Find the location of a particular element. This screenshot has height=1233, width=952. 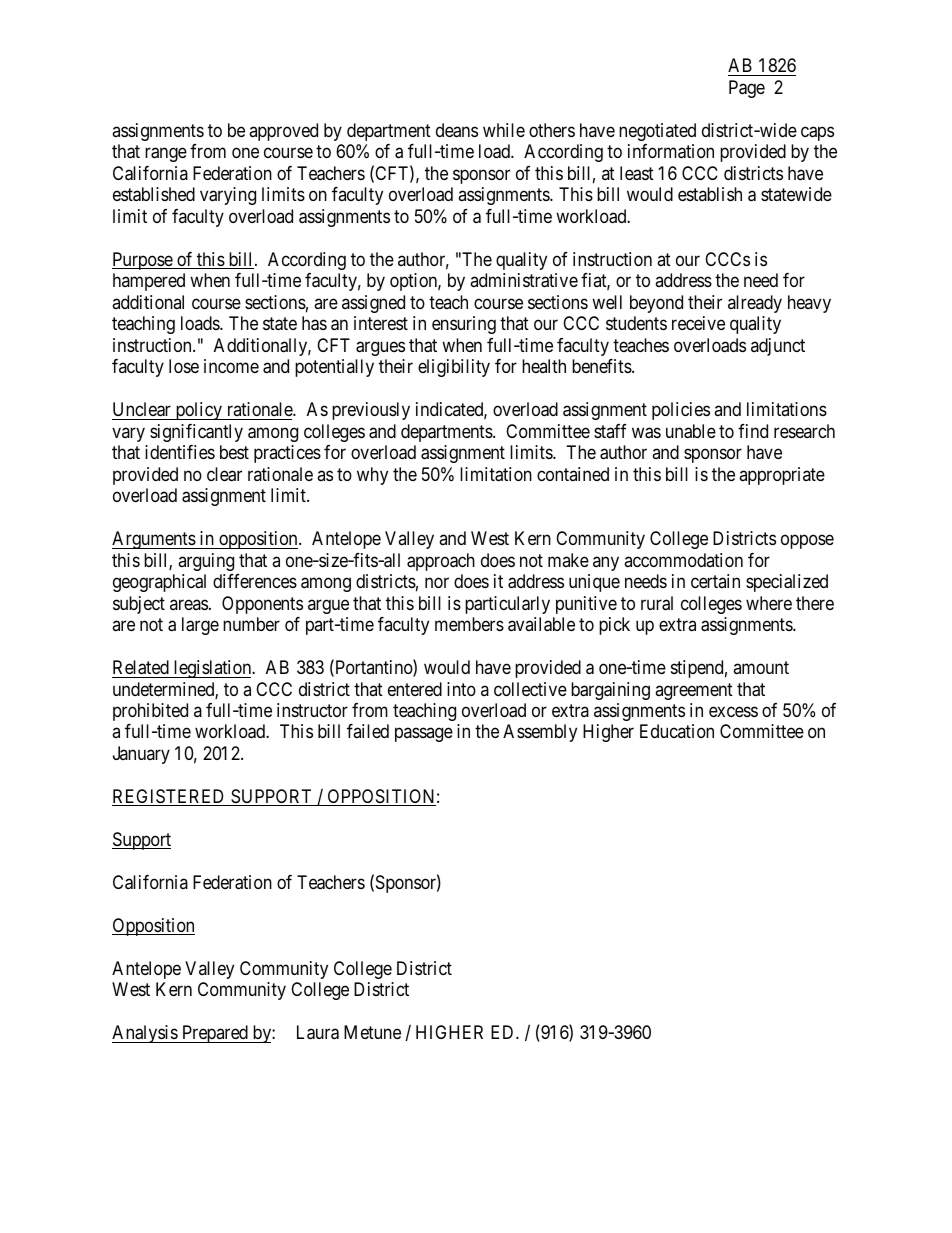

excess is located at coordinates (733, 711).
